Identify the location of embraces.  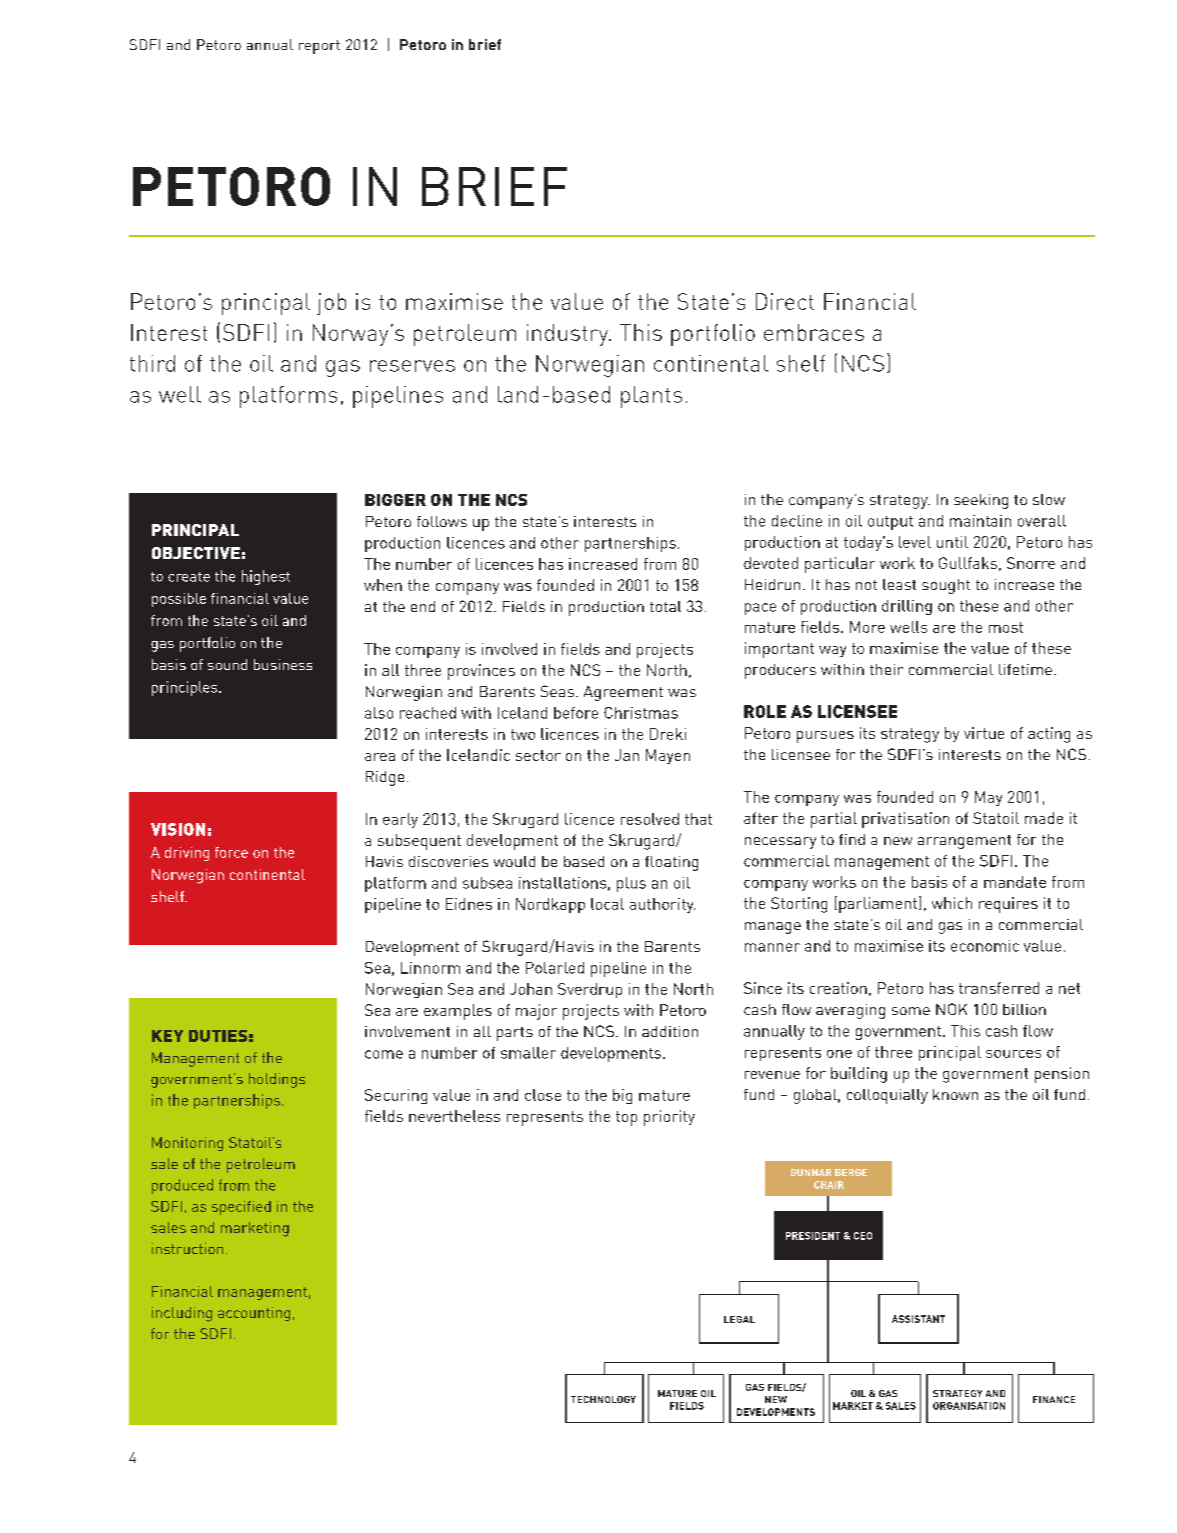
(814, 332).
